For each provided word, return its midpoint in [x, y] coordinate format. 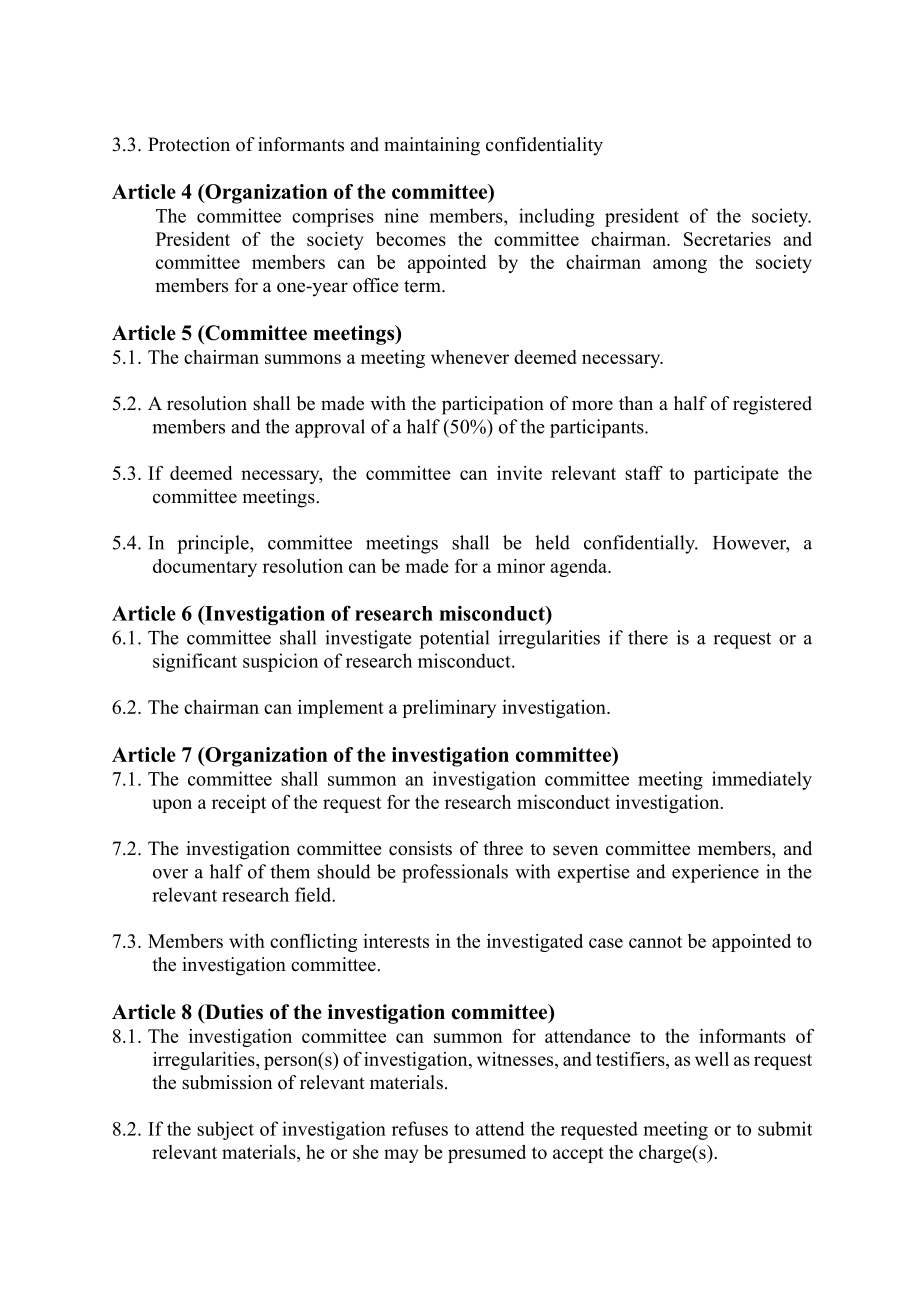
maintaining [432, 146]
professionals [455, 873]
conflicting [313, 943]
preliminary [449, 709]
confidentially [640, 544]
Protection [189, 144]
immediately [762, 780]
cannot [655, 942]
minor [521, 566]
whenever [470, 357]
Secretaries [727, 239]
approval [330, 428]
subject [225, 1130]
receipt [239, 804]
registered [772, 405]
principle [214, 544]
